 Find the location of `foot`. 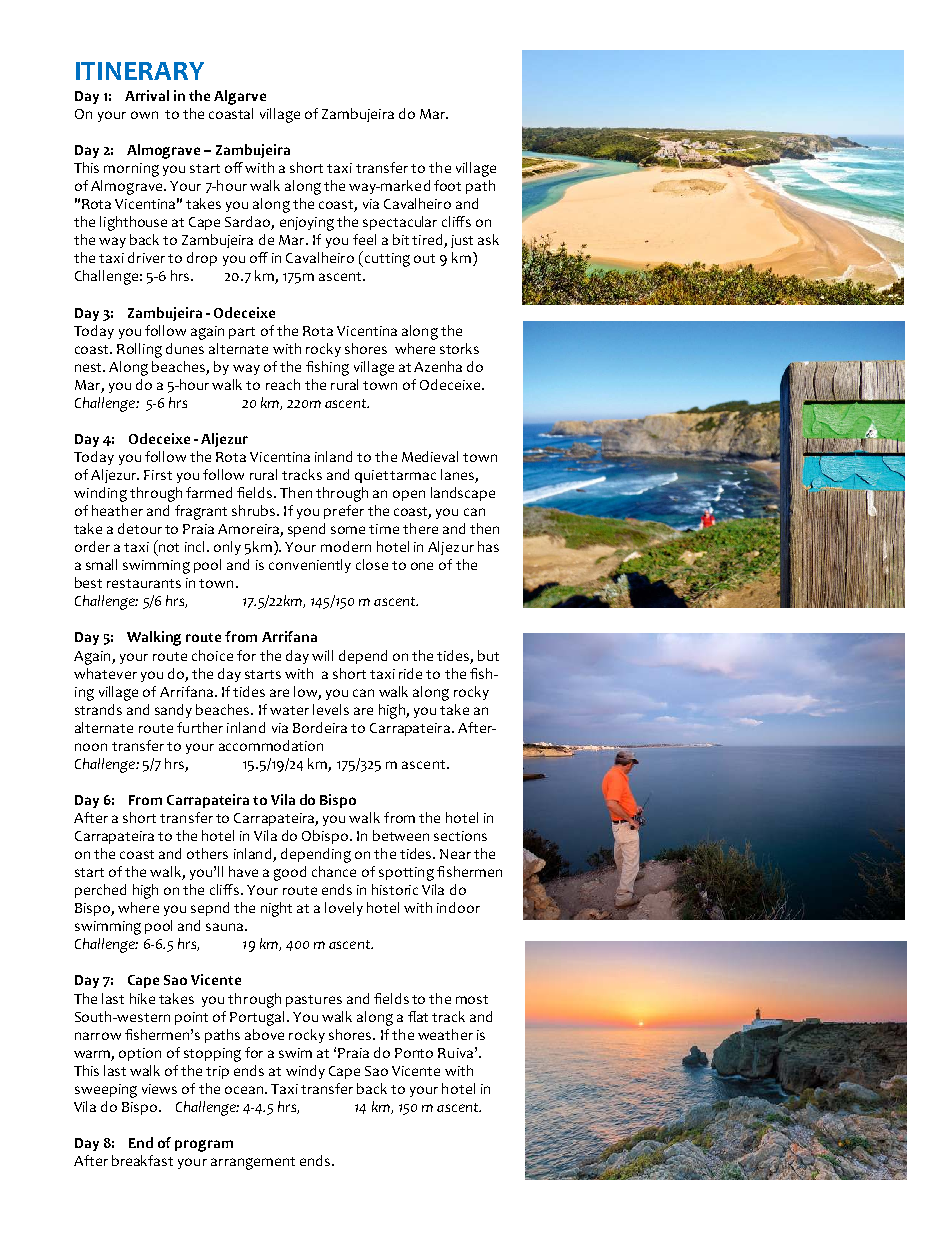

foot is located at coordinates (447, 185).
